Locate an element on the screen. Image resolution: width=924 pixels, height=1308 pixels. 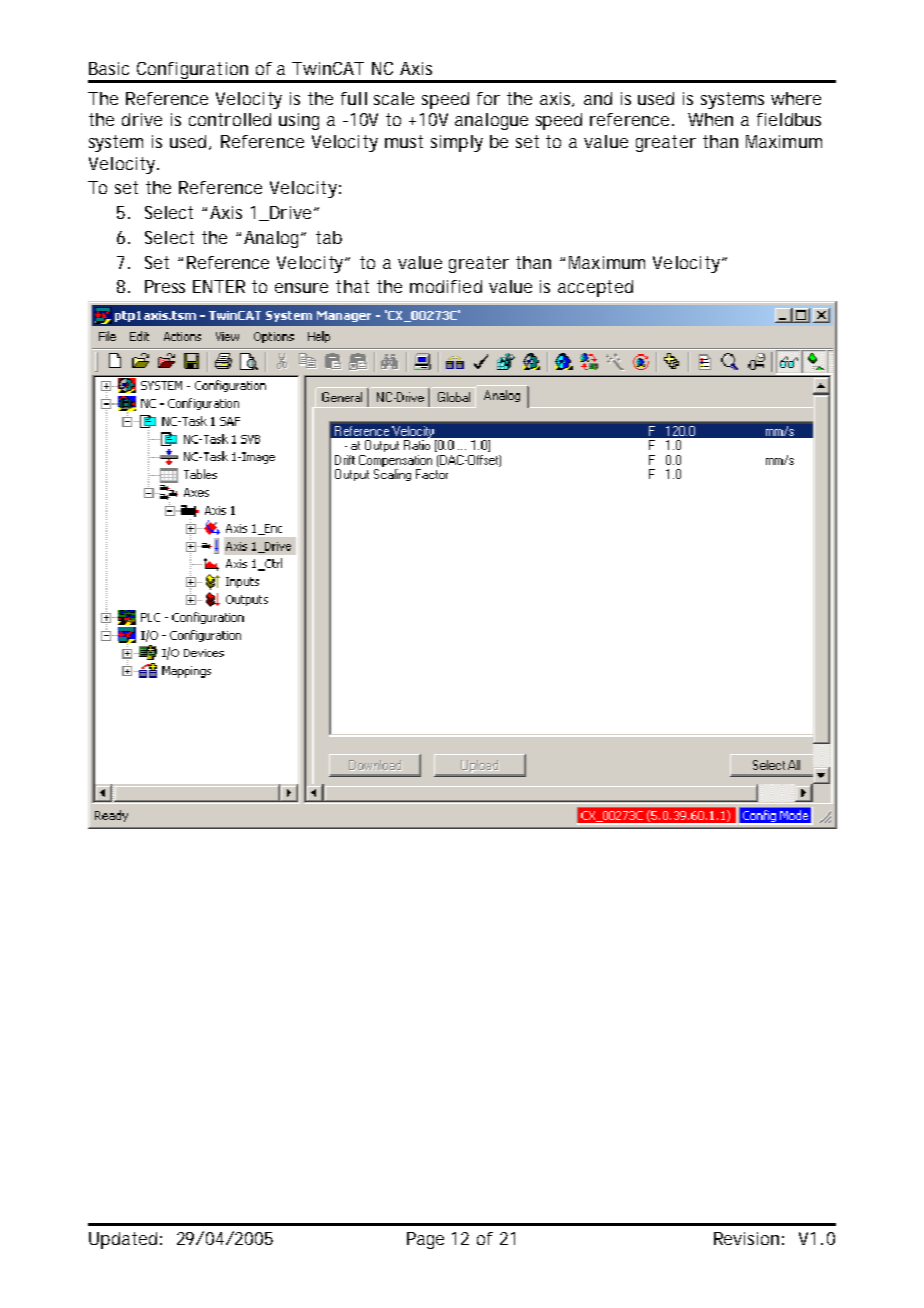
Updated is located at coordinates (123, 1240).
